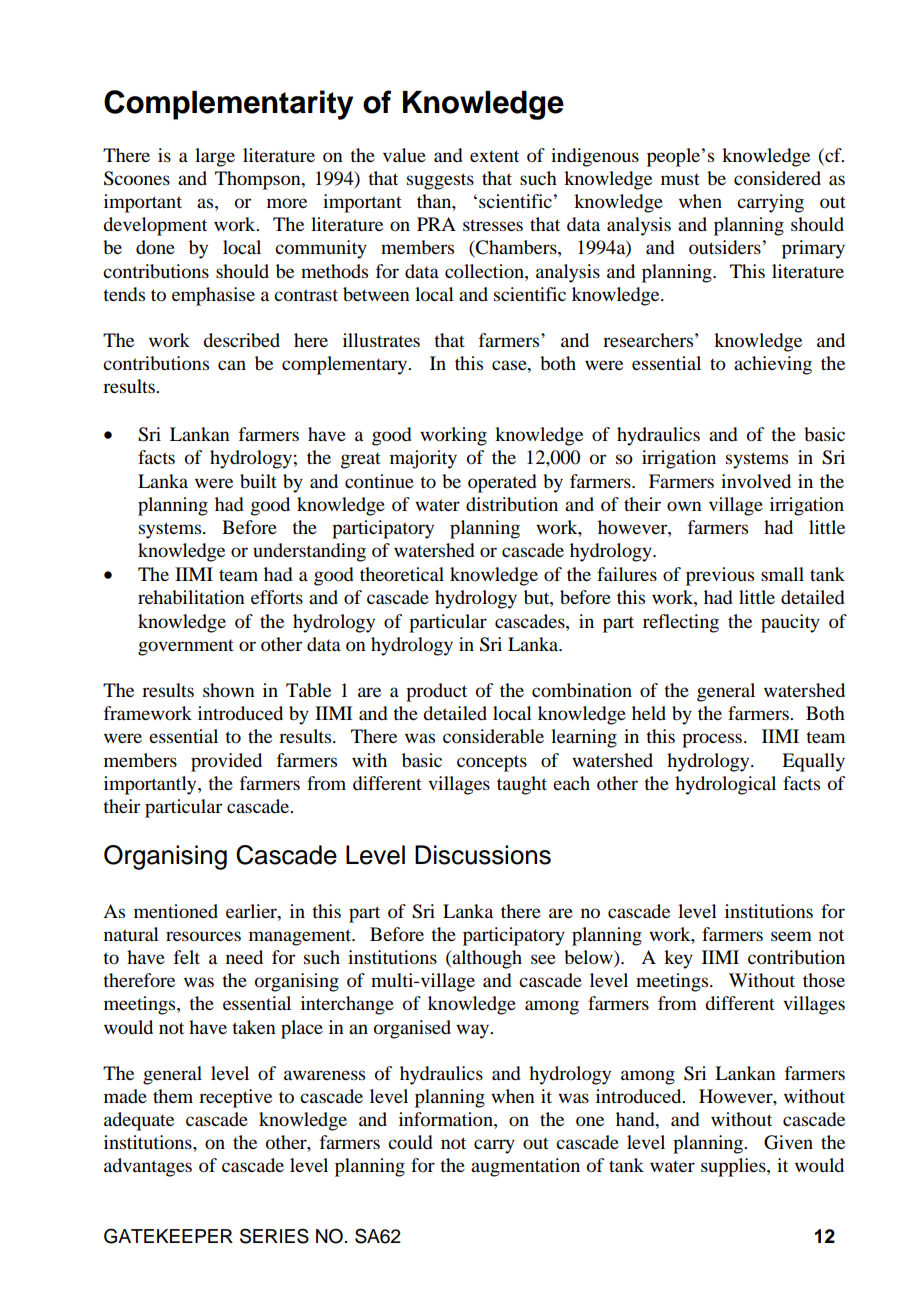 This image has height=1304, width=924. I want to click on although, so click(486, 959).
